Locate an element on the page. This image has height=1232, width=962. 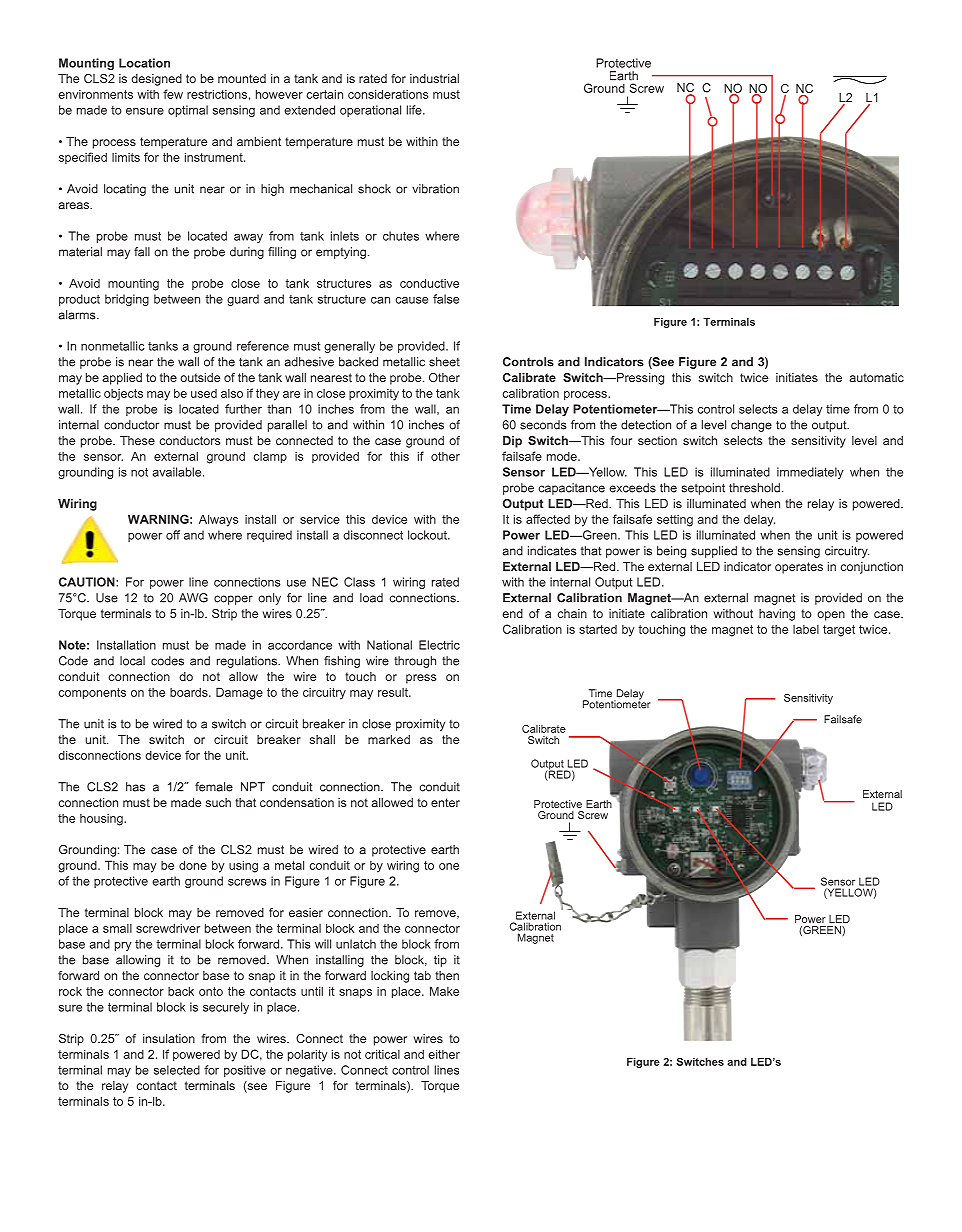
few is located at coordinates (173, 94).
